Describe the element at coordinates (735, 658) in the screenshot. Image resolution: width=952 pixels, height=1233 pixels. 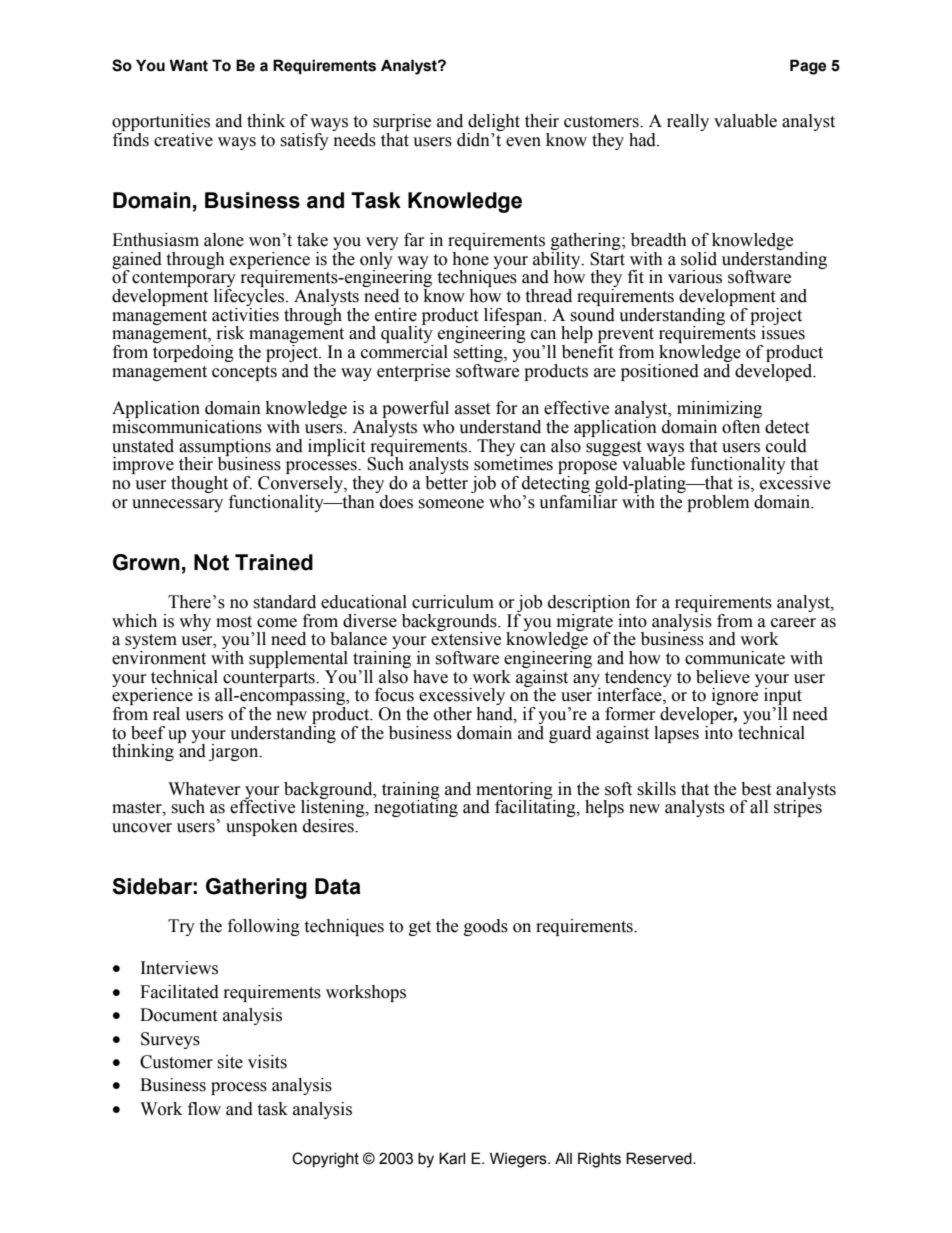
I see `communicate` at that location.
